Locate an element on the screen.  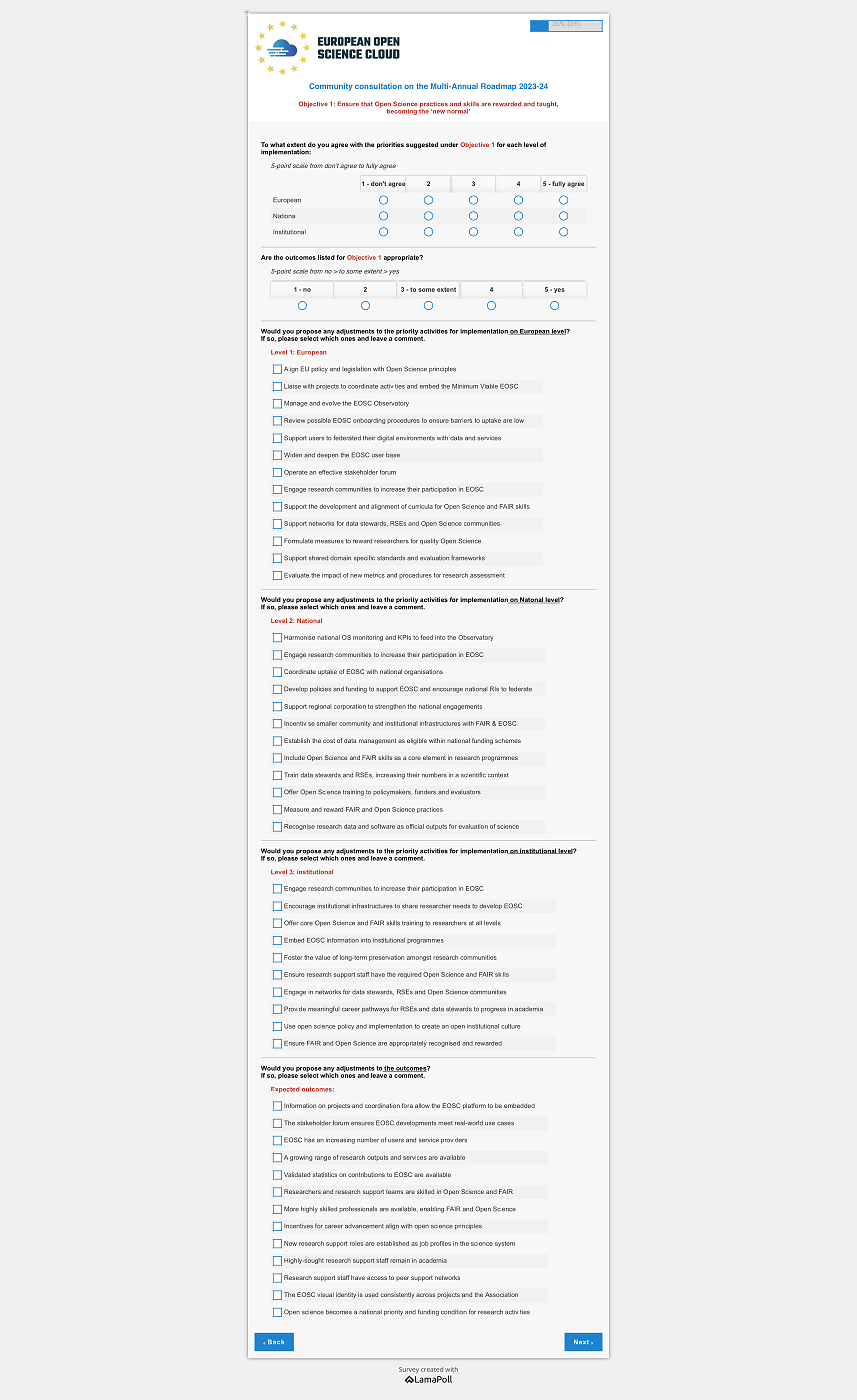
what is located at coordinates (277, 146).
